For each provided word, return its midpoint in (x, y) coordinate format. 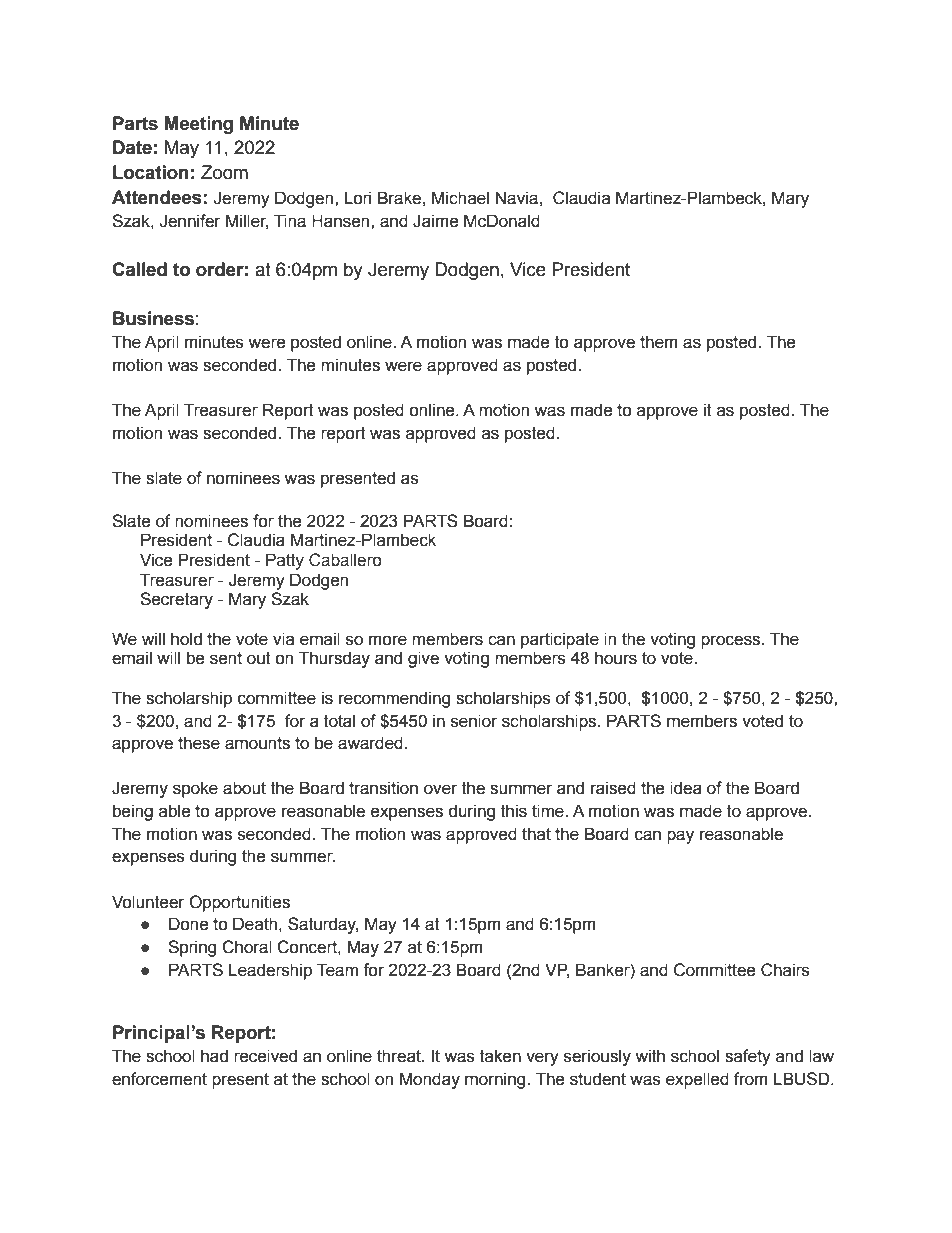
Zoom (224, 172)
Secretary (176, 600)
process (732, 642)
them (659, 342)
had (214, 1056)
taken (500, 1056)
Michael (460, 198)
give (423, 659)
